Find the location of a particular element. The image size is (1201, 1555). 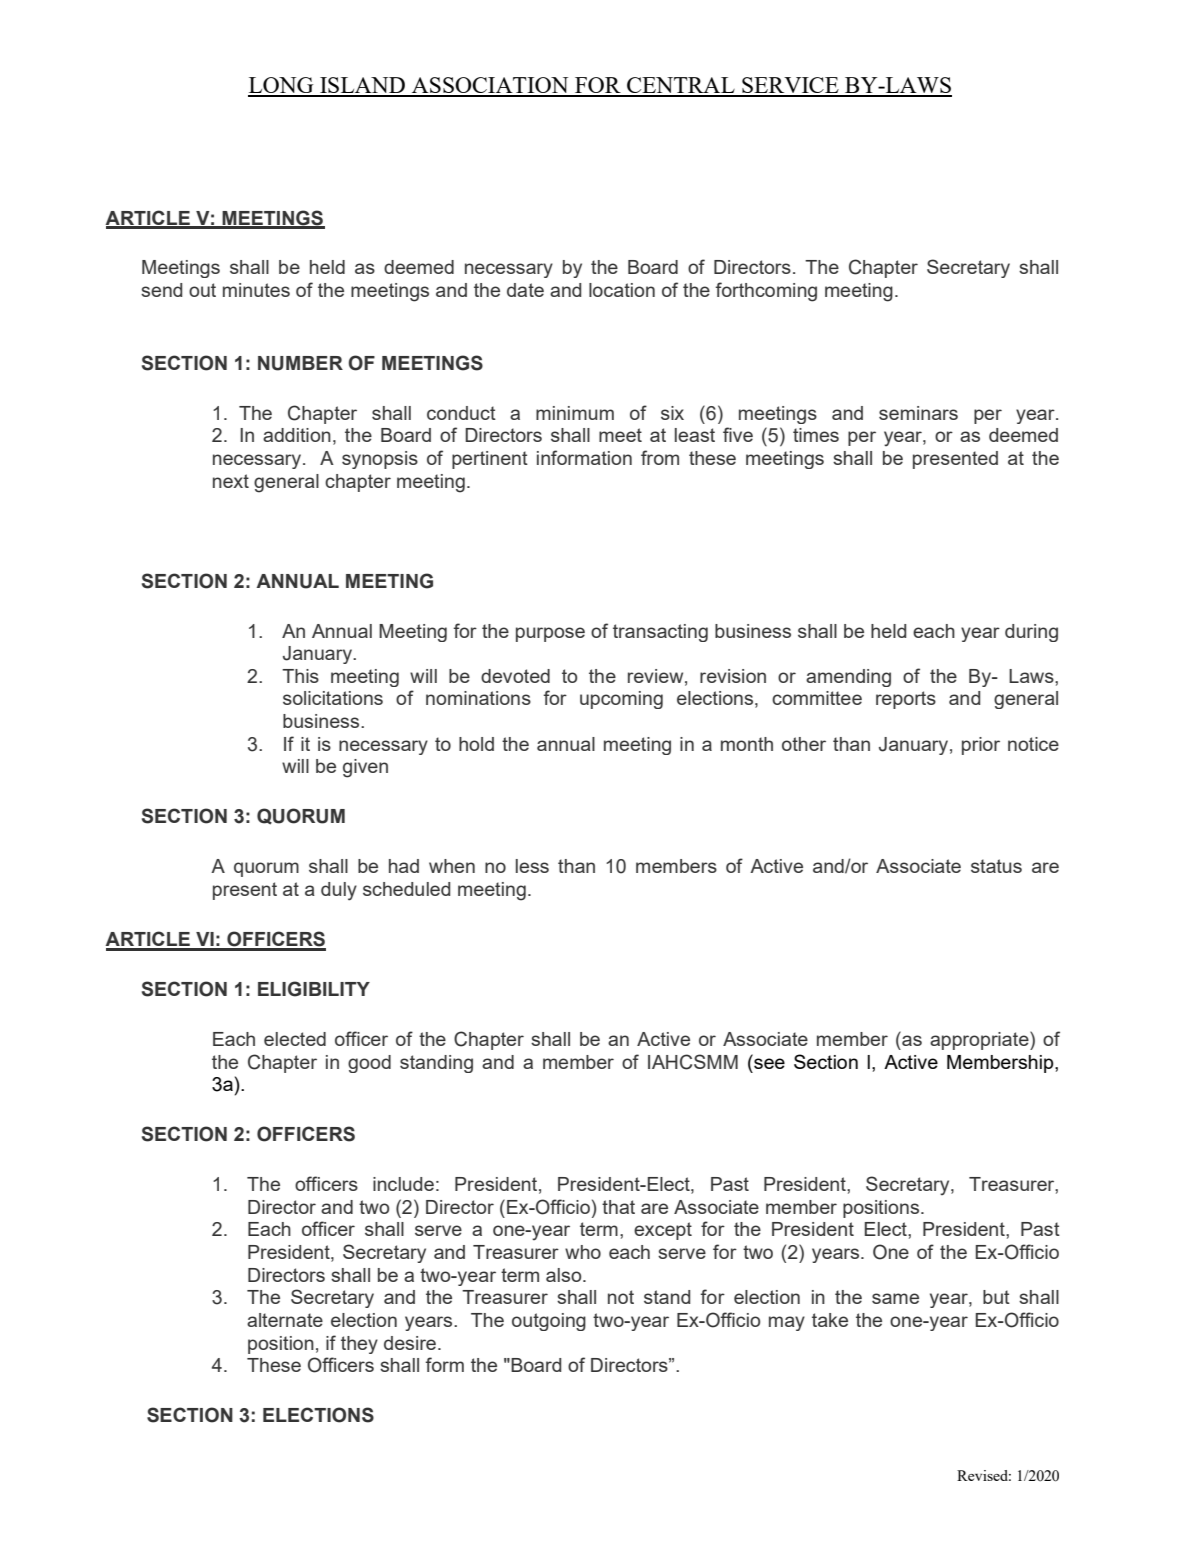

minutes is located at coordinates (256, 290).
